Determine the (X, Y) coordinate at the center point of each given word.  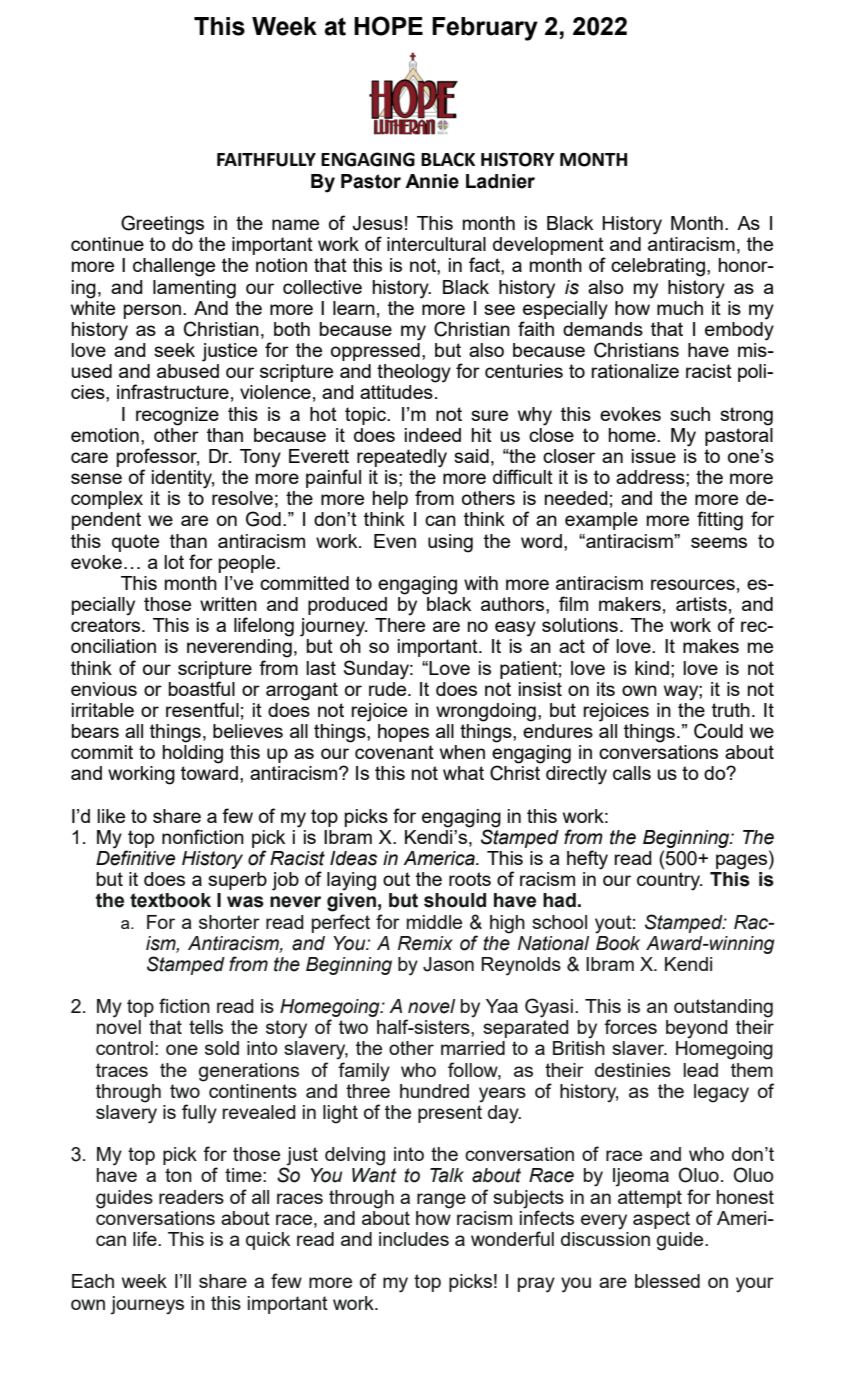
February (485, 29)
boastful (202, 688)
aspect (661, 1220)
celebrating (658, 267)
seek (174, 350)
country (669, 881)
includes (414, 1239)
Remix (425, 943)
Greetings (162, 225)
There (400, 625)
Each (93, 1281)
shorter (229, 922)
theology (414, 373)
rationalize (635, 371)
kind (652, 668)
